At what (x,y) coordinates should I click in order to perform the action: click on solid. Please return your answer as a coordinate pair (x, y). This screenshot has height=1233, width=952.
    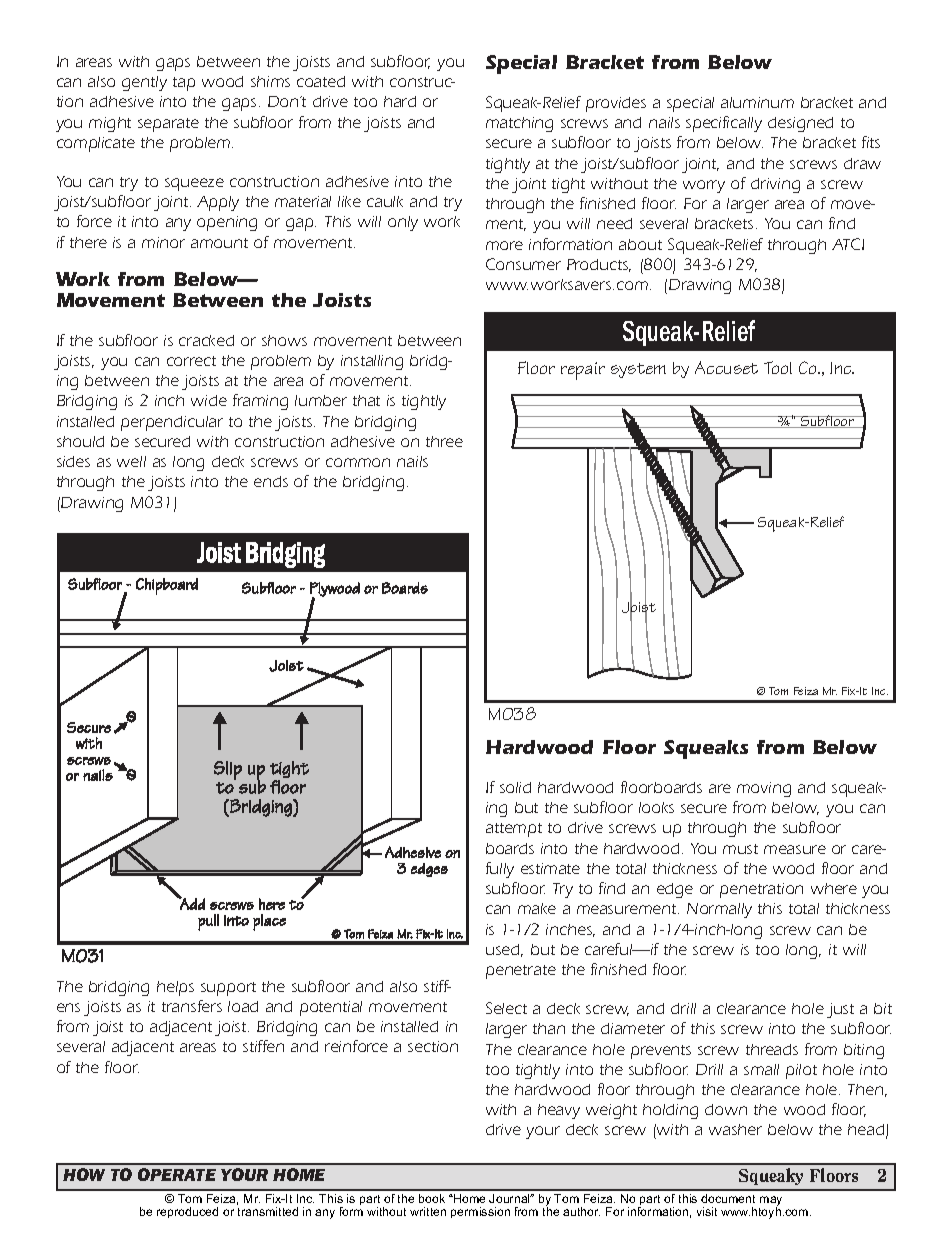
    Looking at the image, I should click on (515, 787).
